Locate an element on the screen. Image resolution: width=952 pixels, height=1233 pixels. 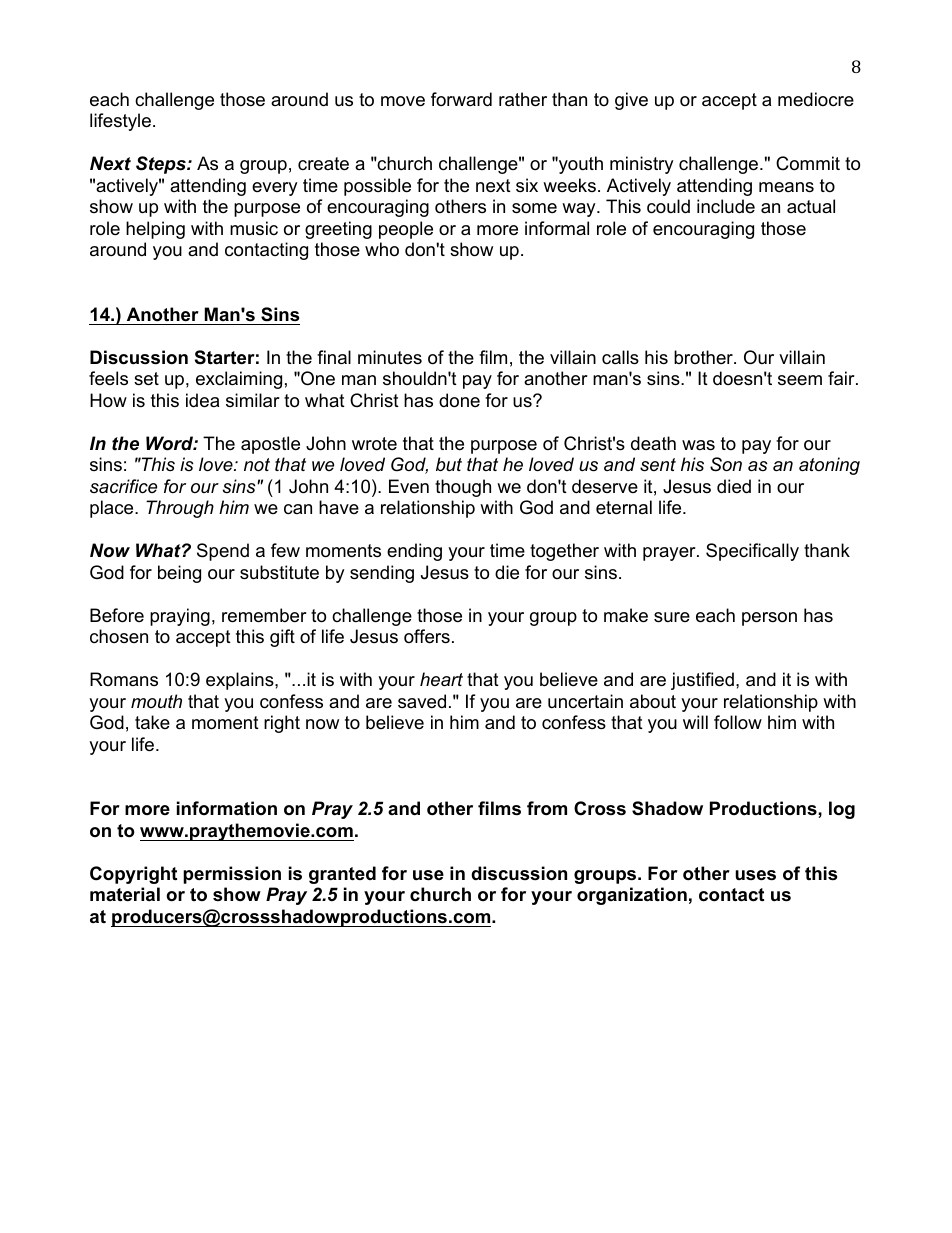
permission is located at coordinates (232, 875).
